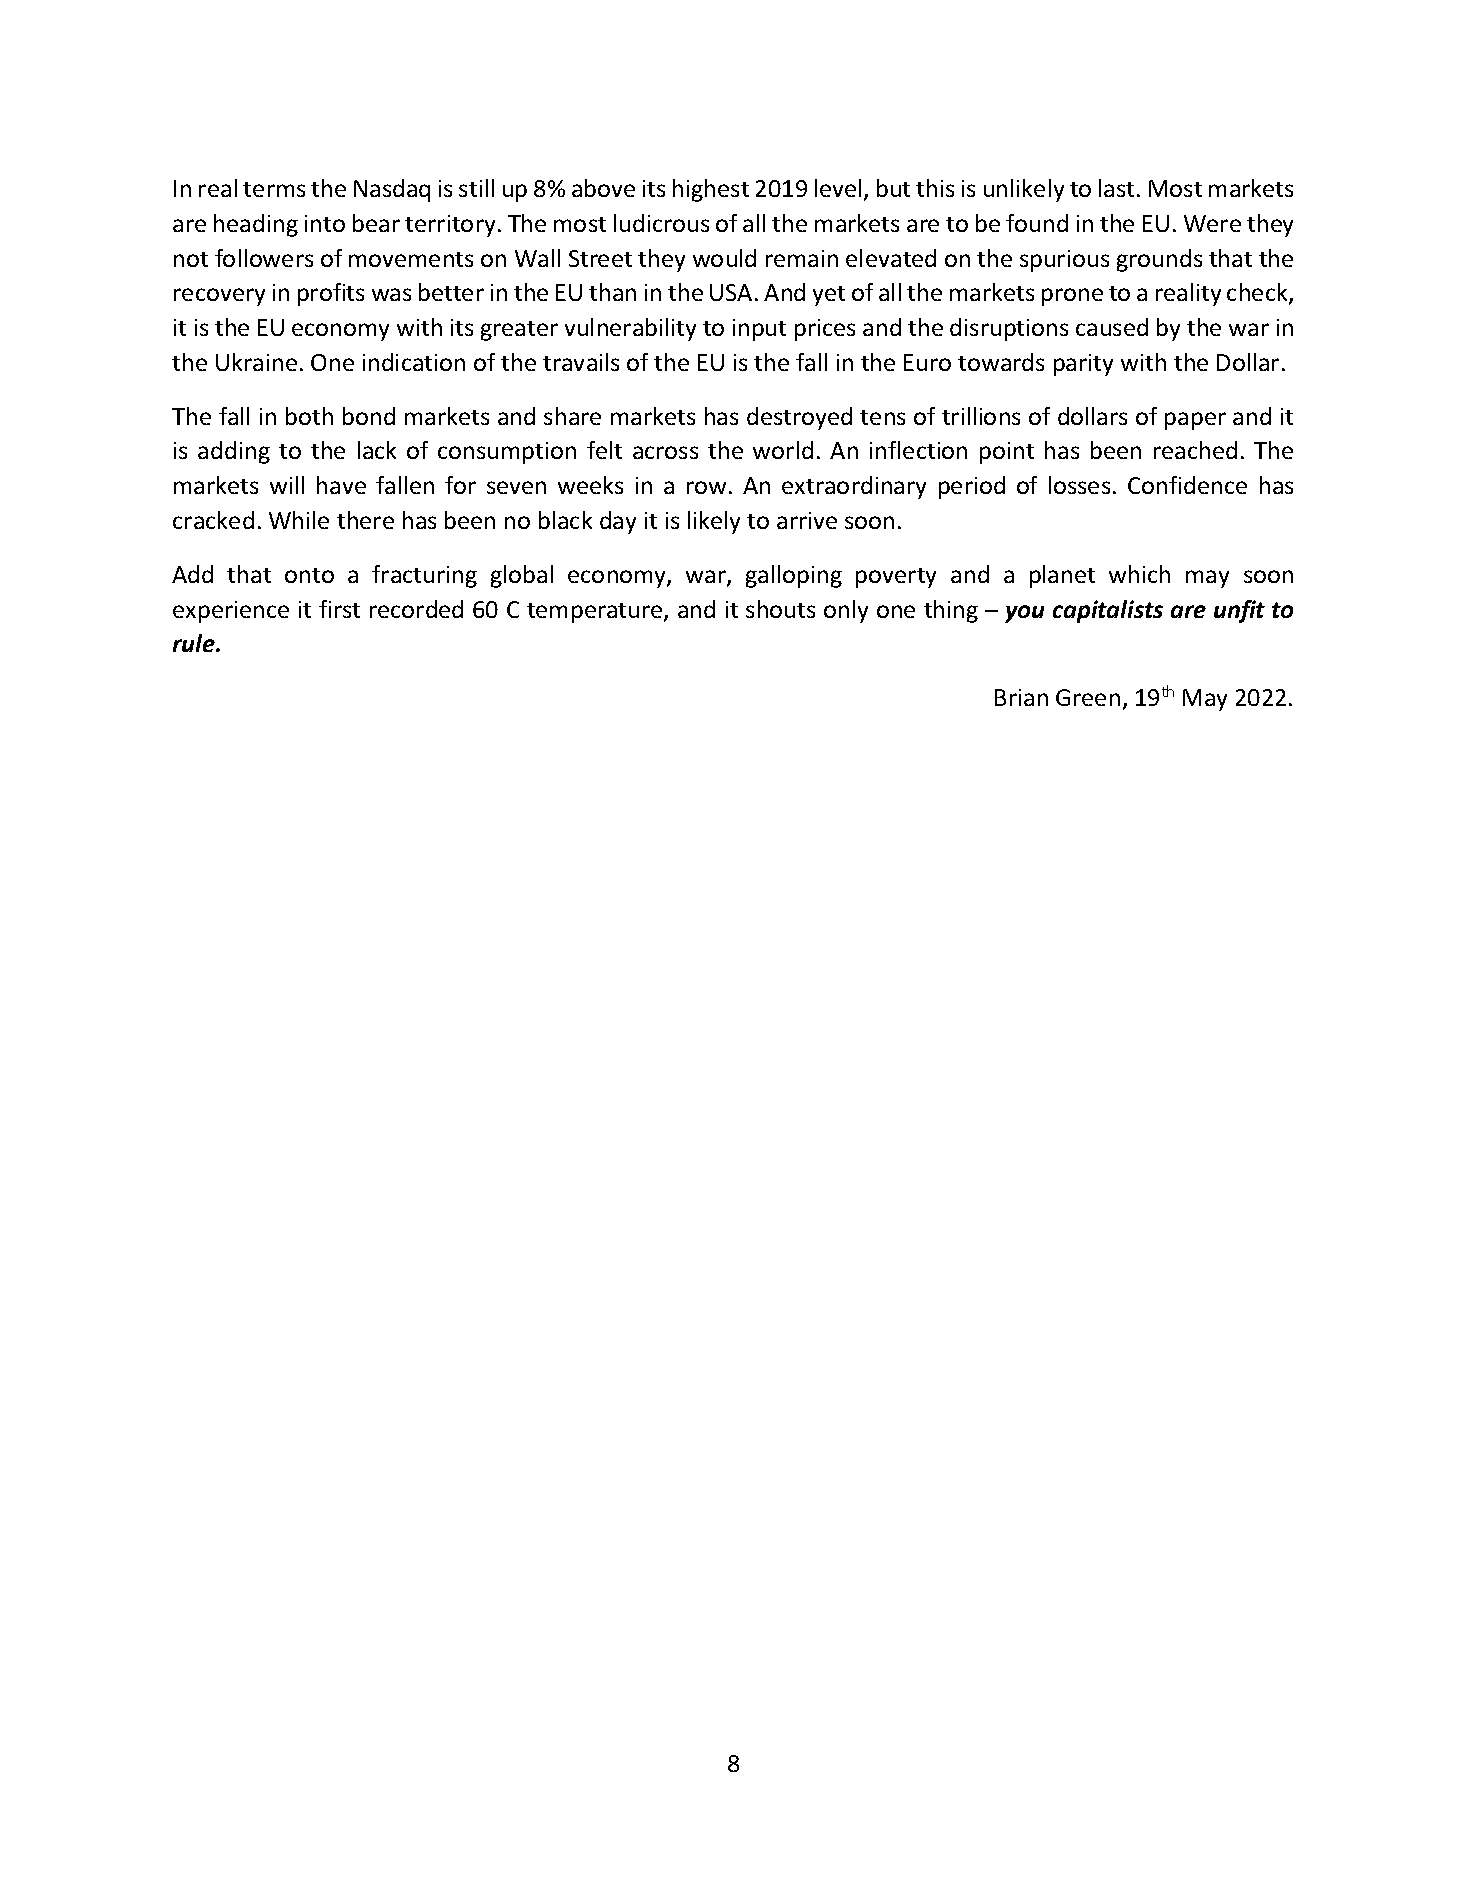 The image size is (1467, 1898). I want to click on which, so click(1139, 574).
